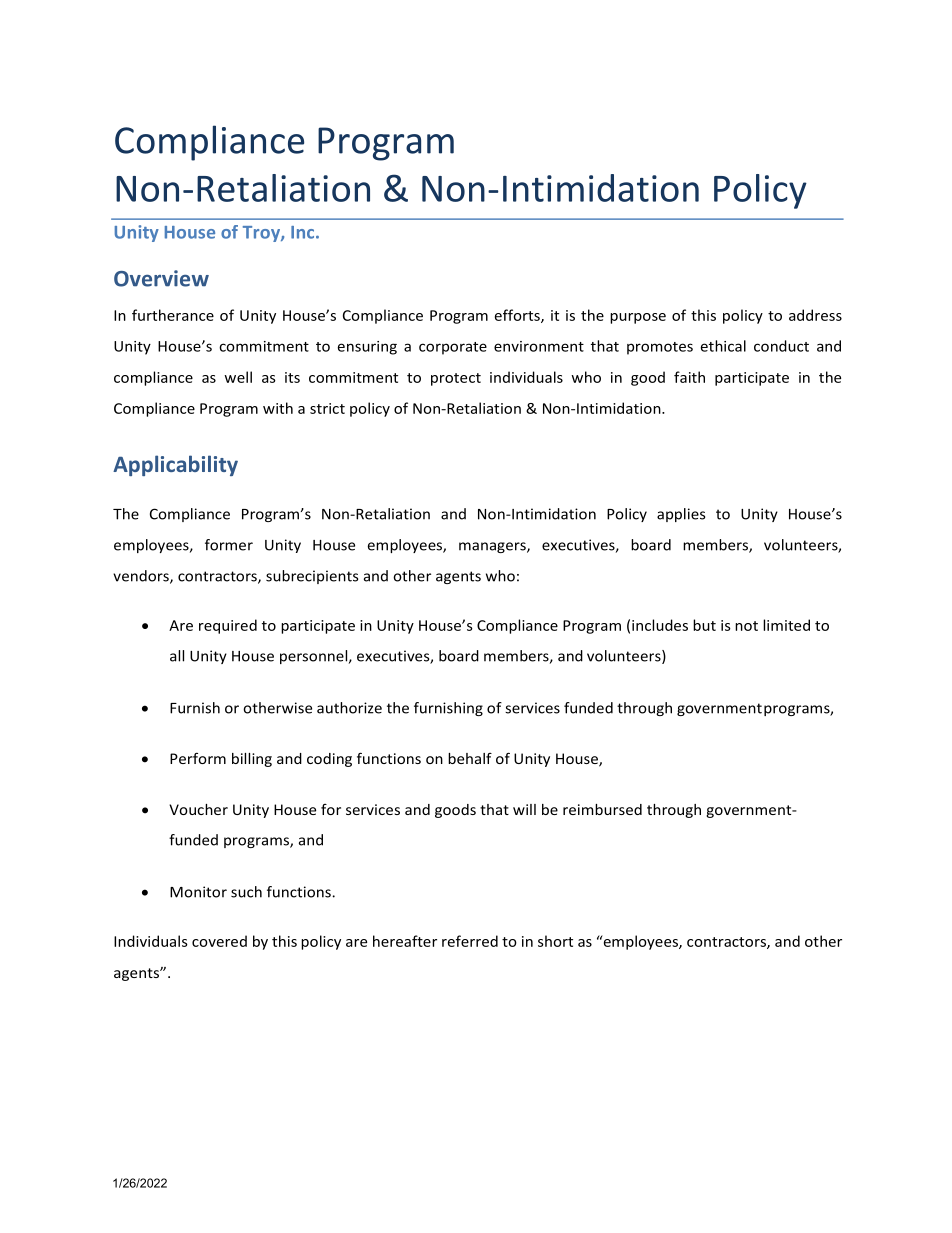  Describe the element at coordinates (555, 941) in the screenshot. I see `short` at that location.
